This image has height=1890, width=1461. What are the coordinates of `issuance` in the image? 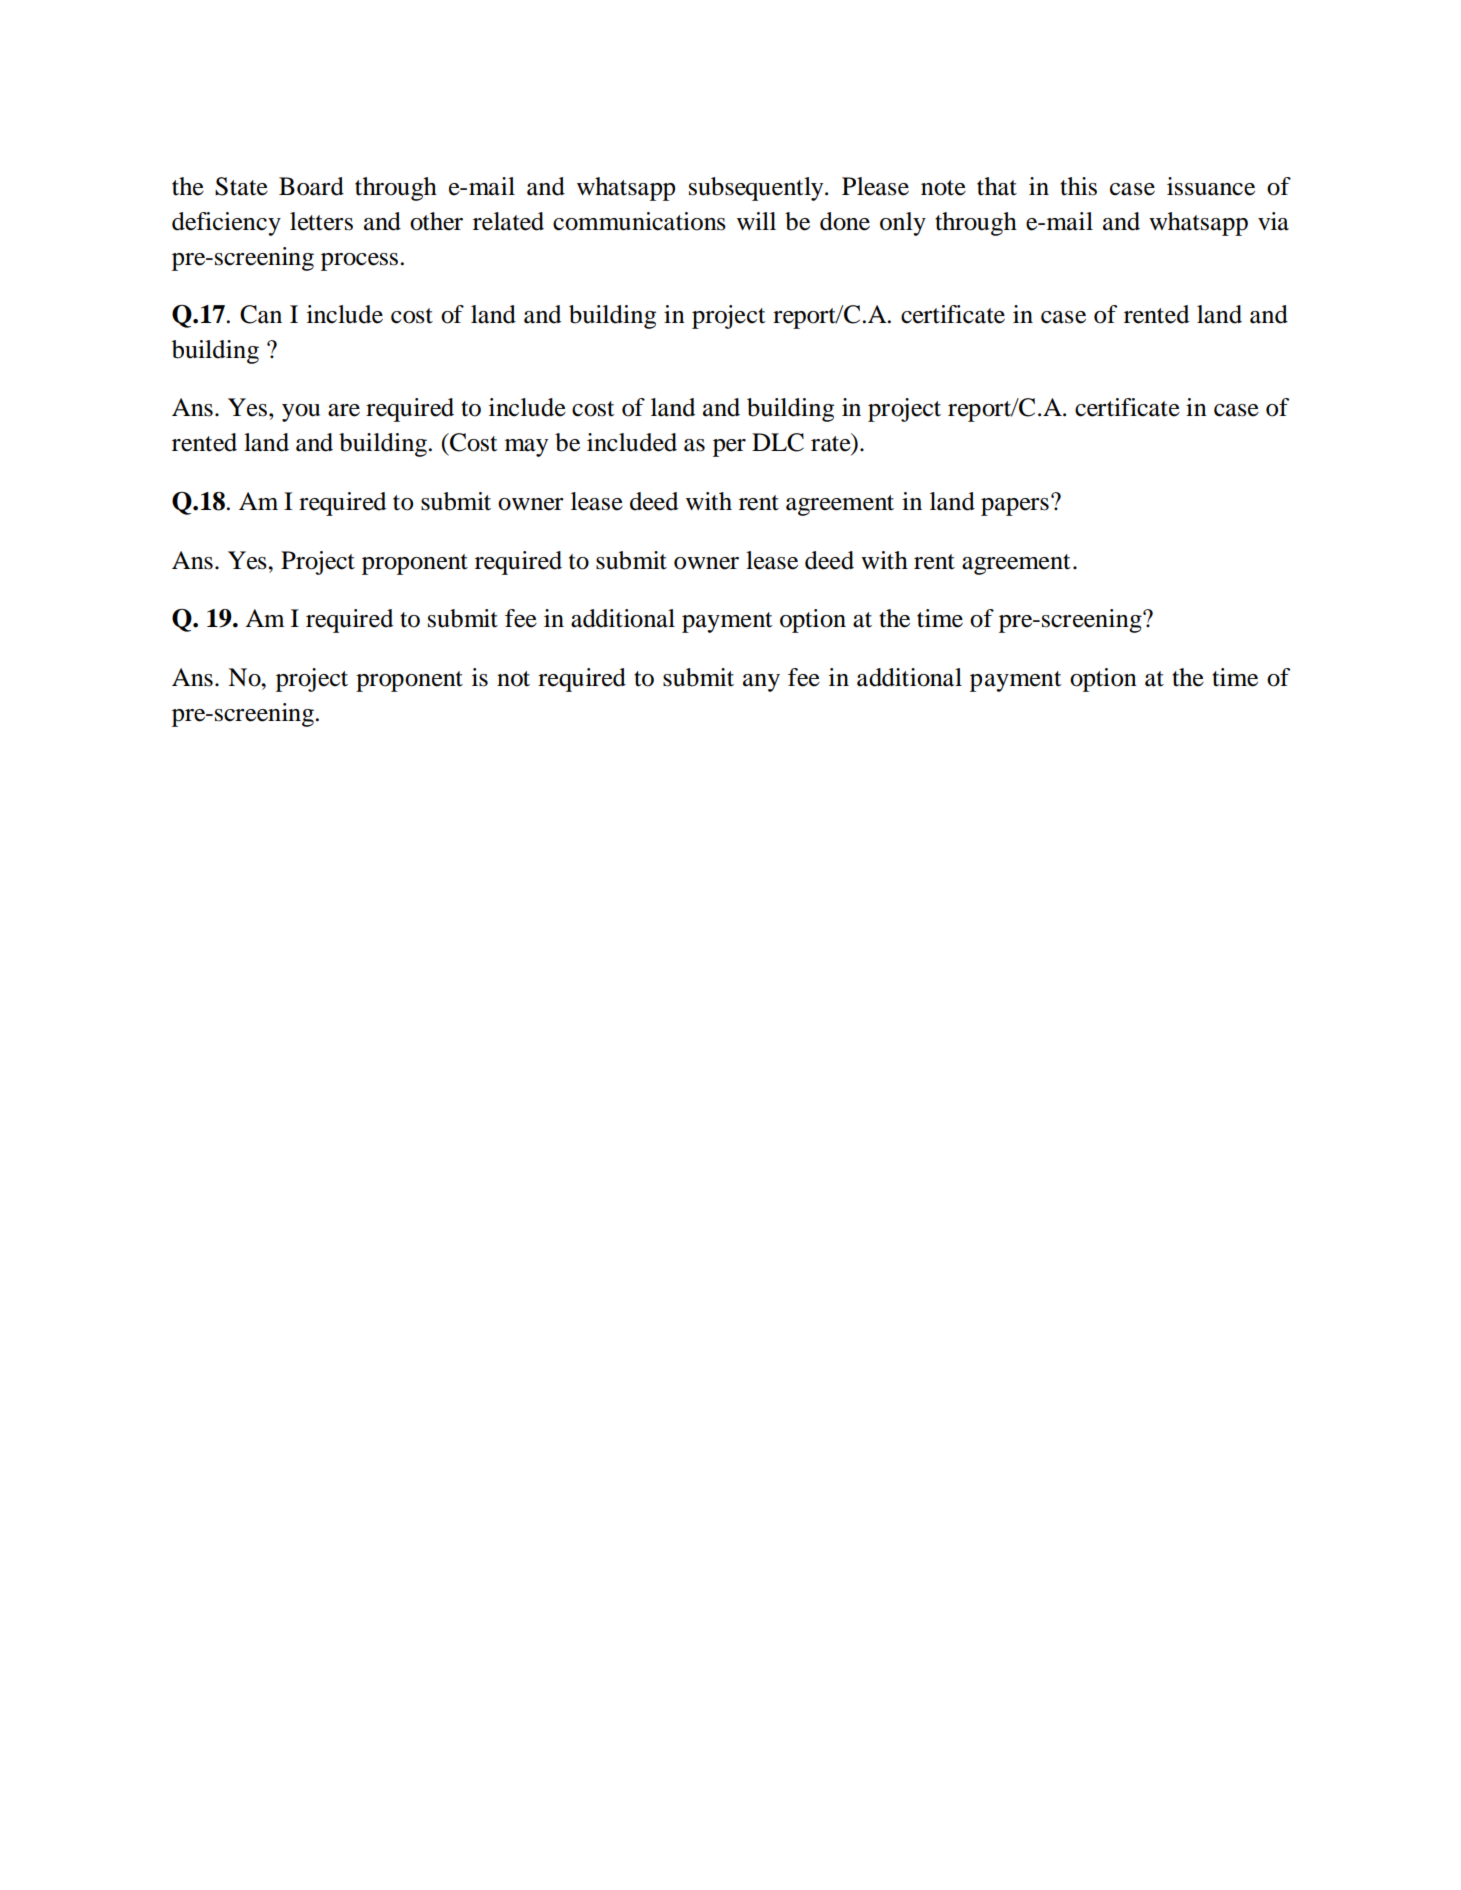 It's located at (1211, 186).
